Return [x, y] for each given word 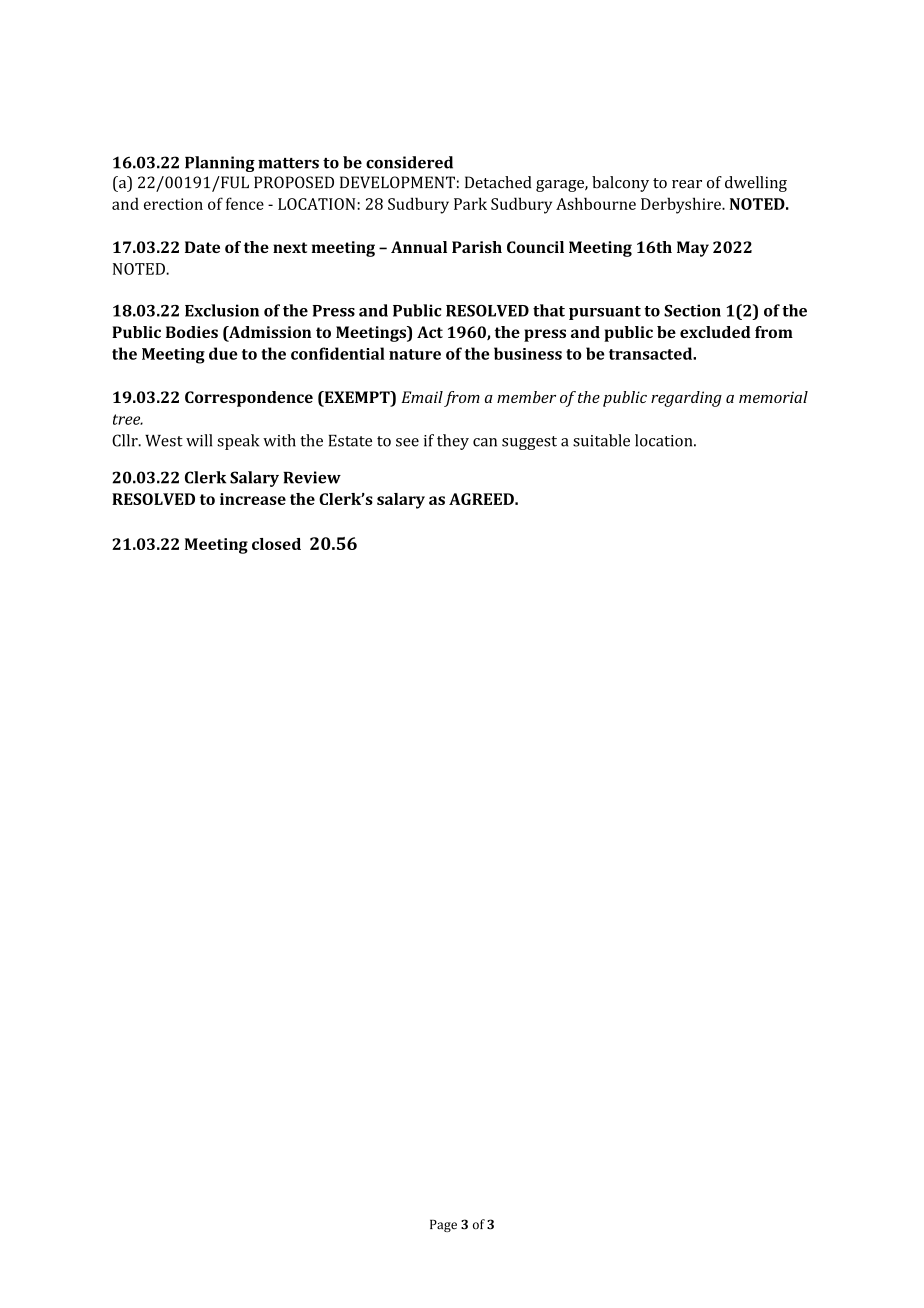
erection [173, 204]
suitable [601, 440]
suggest [529, 443]
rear [687, 184]
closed [276, 544]
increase [253, 499]
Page [443, 1225]
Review [312, 477]
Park [470, 203]
